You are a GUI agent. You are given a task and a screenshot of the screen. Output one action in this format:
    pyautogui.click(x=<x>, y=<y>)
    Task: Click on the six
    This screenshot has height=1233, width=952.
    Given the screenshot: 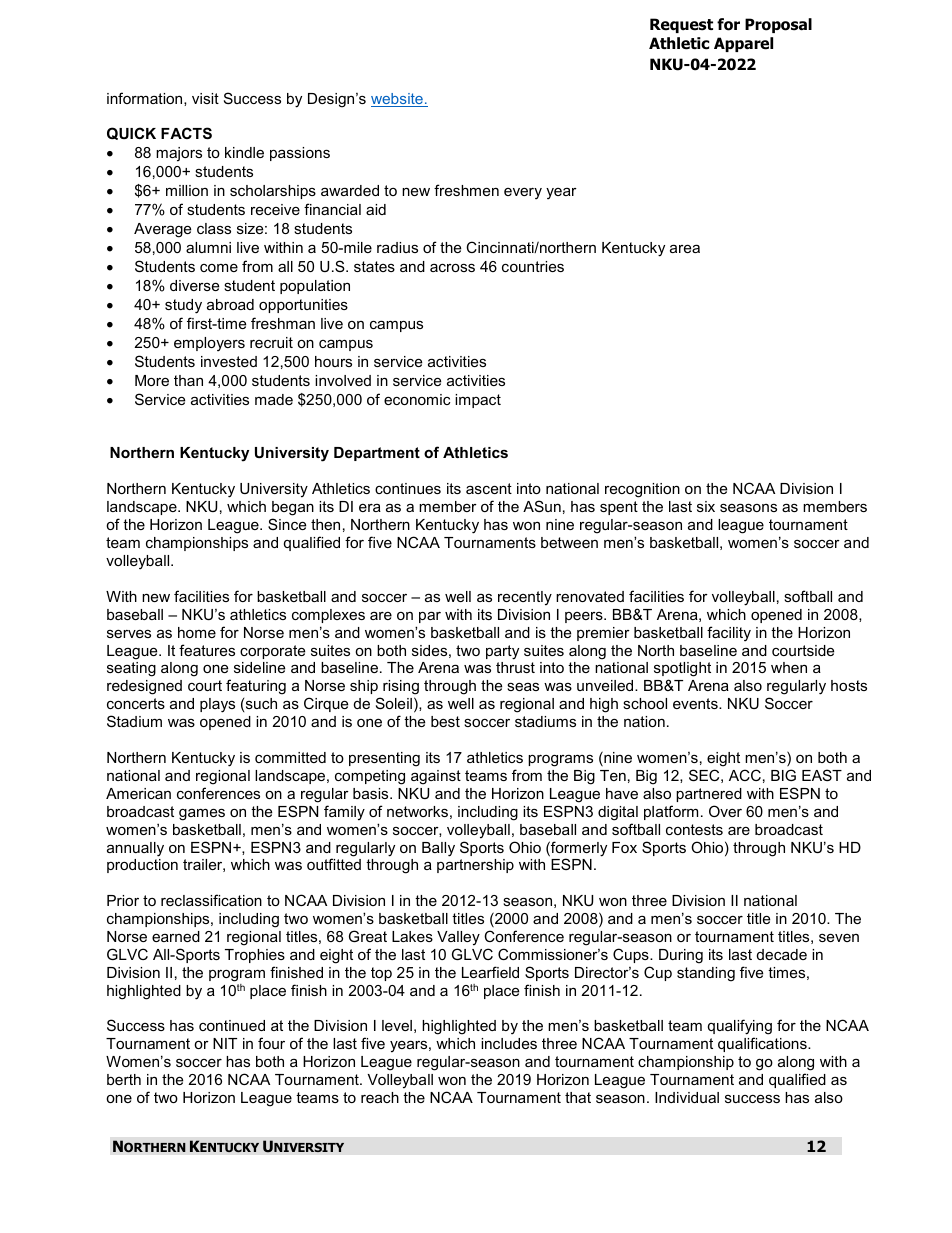 What is the action you would take?
    pyautogui.click(x=706, y=506)
